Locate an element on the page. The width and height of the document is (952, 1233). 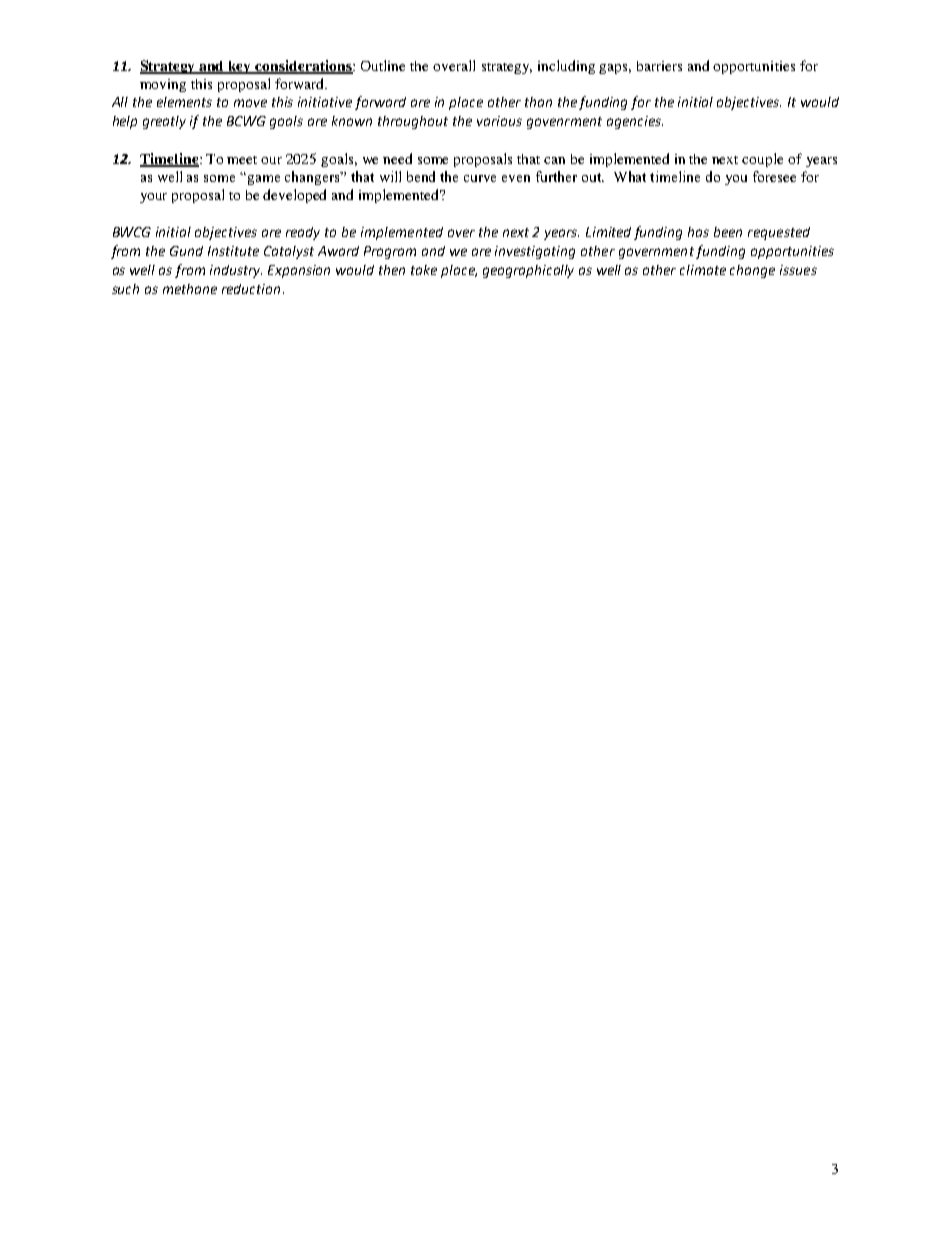
various is located at coordinates (499, 121).
